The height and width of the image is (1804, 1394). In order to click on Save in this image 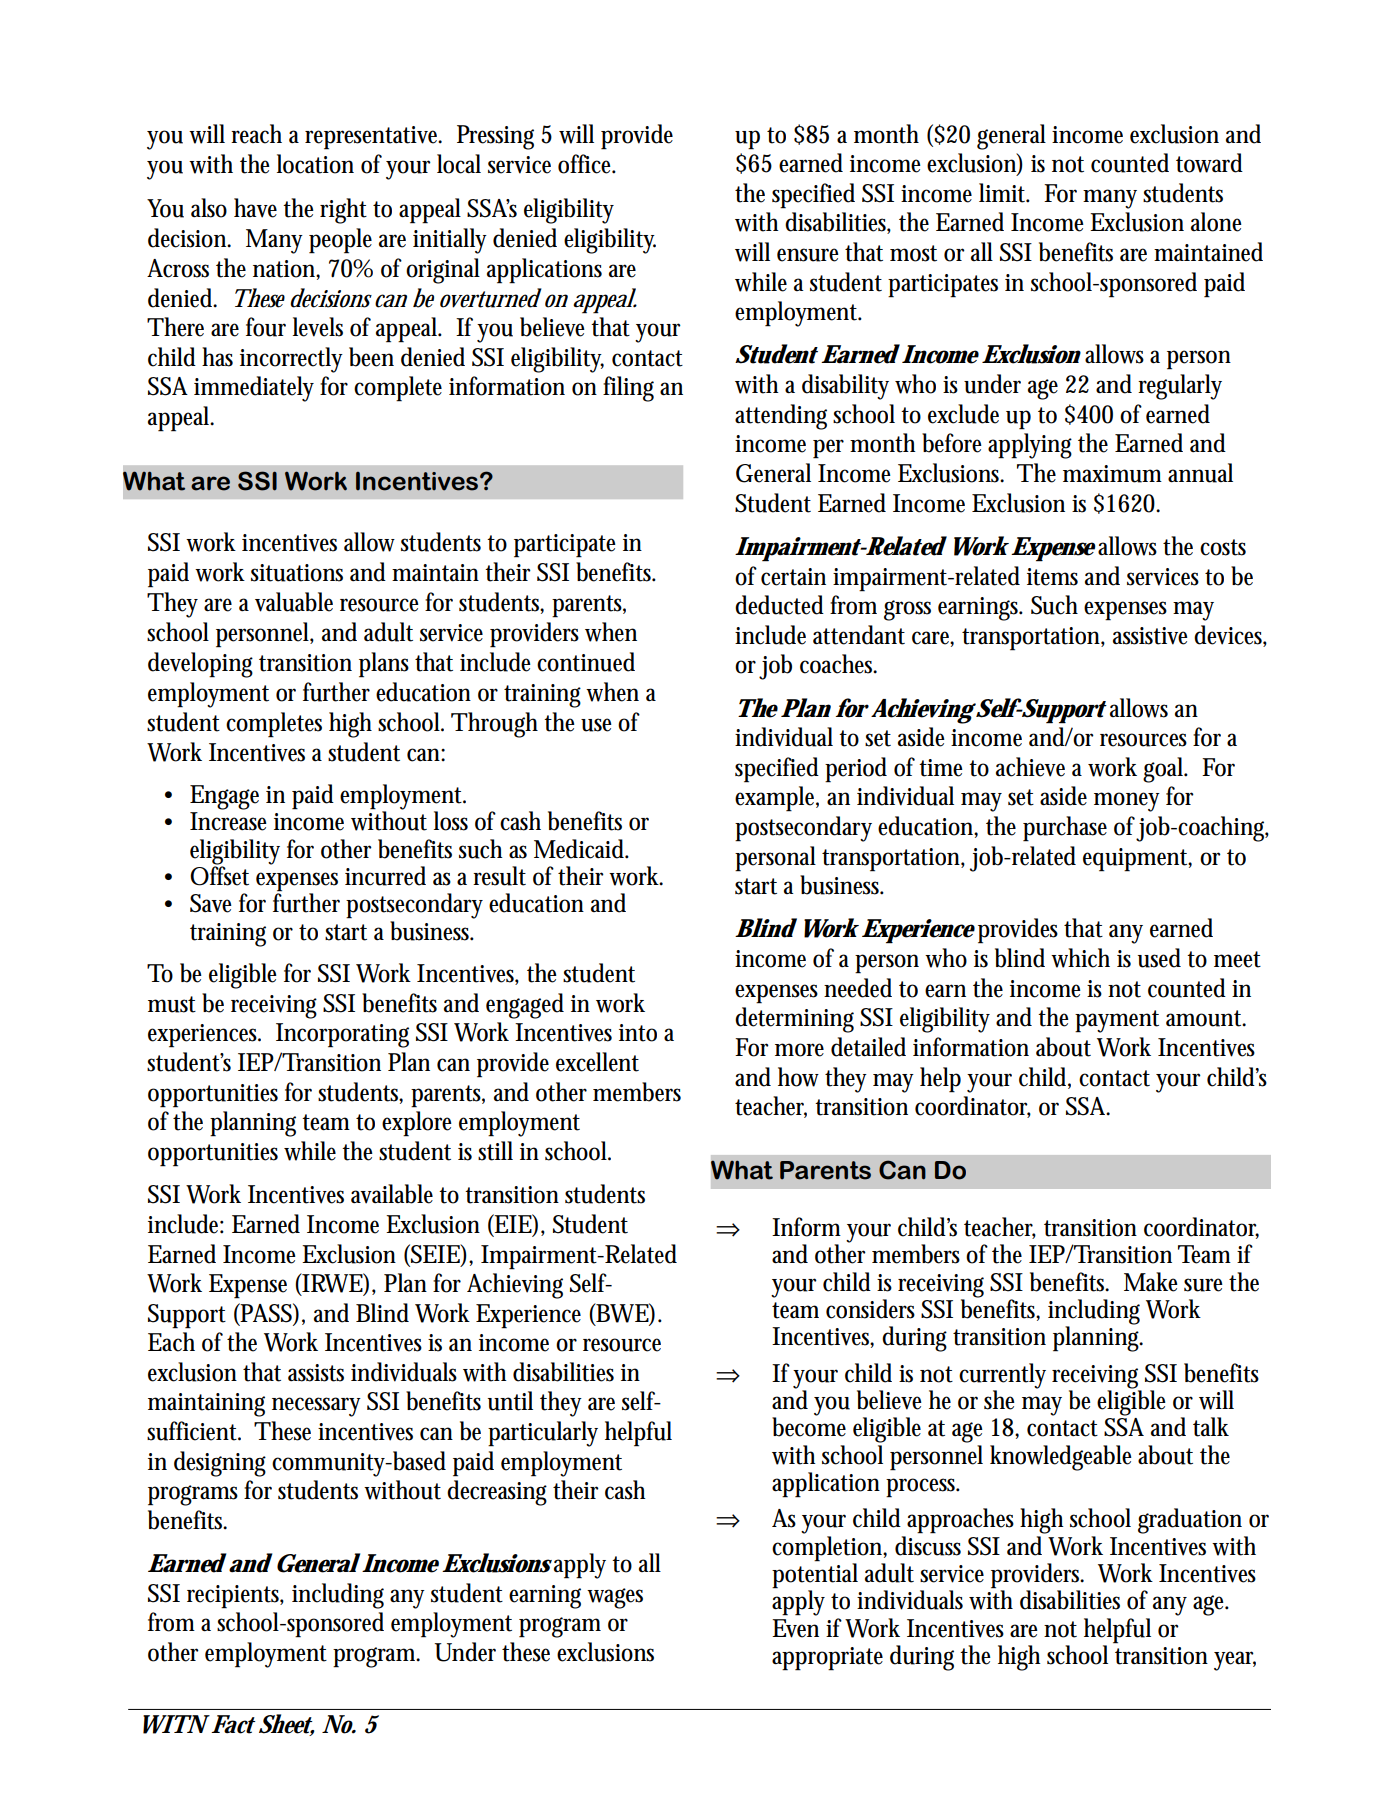, I will do `click(211, 903)`.
